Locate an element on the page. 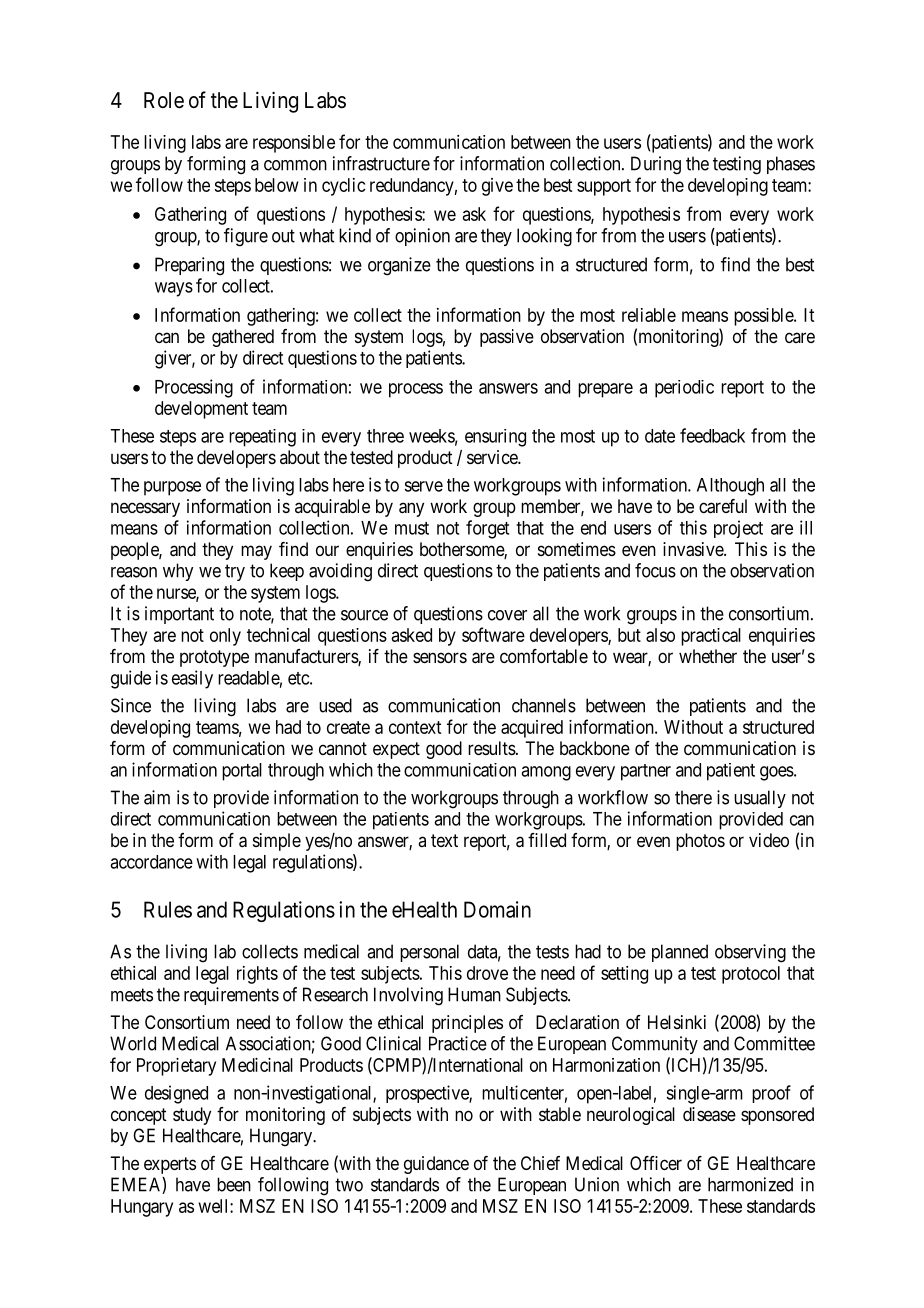 The height and width of the image is (1308, 924). results is located at coordinates (492, 748).
